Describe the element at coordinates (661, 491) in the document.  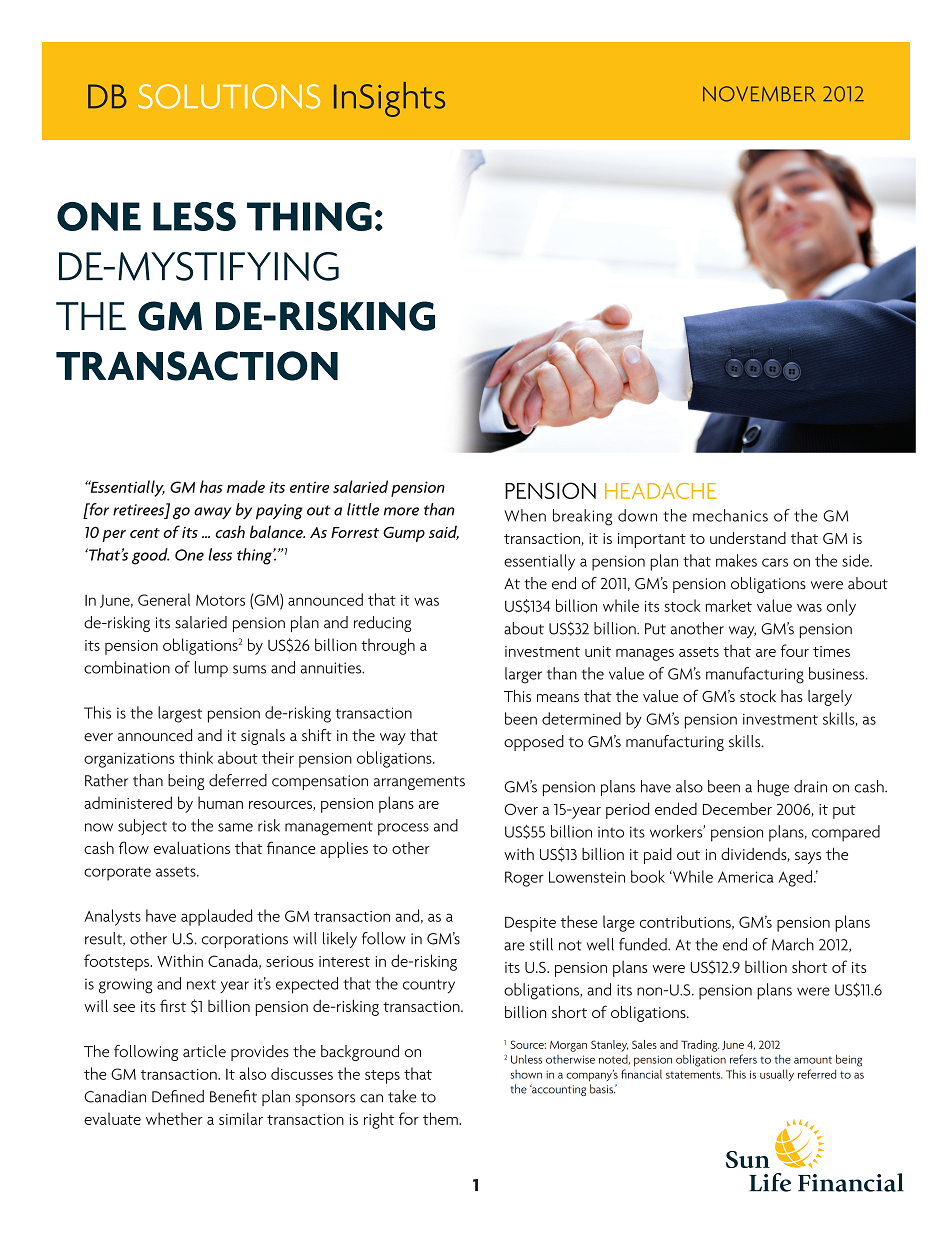
I see `HEADACHE` at that location.
